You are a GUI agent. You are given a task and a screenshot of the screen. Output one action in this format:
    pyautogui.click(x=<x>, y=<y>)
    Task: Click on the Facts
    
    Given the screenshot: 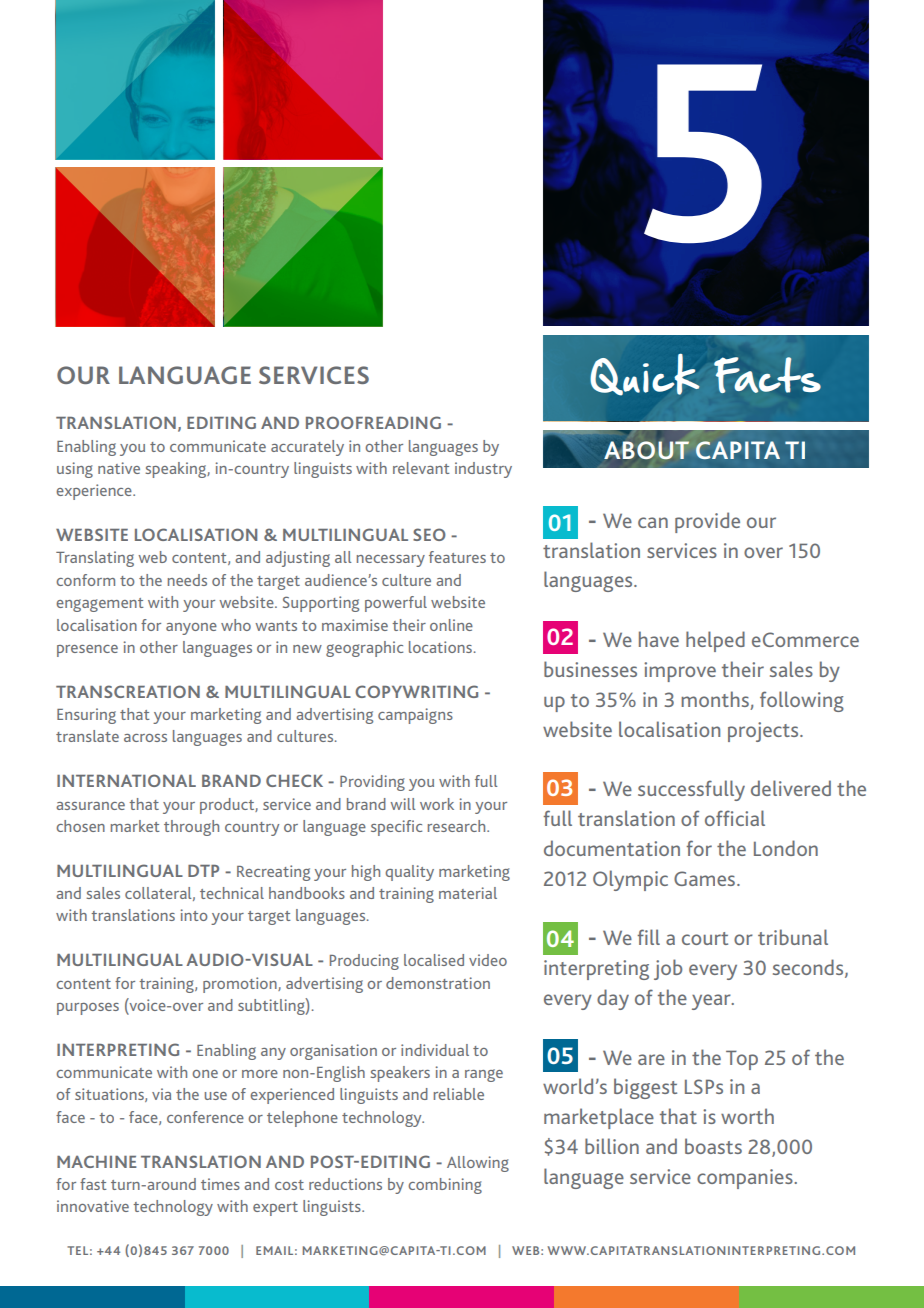 What is the action you would take?
    pyautogui.click(x=767, y=375)
